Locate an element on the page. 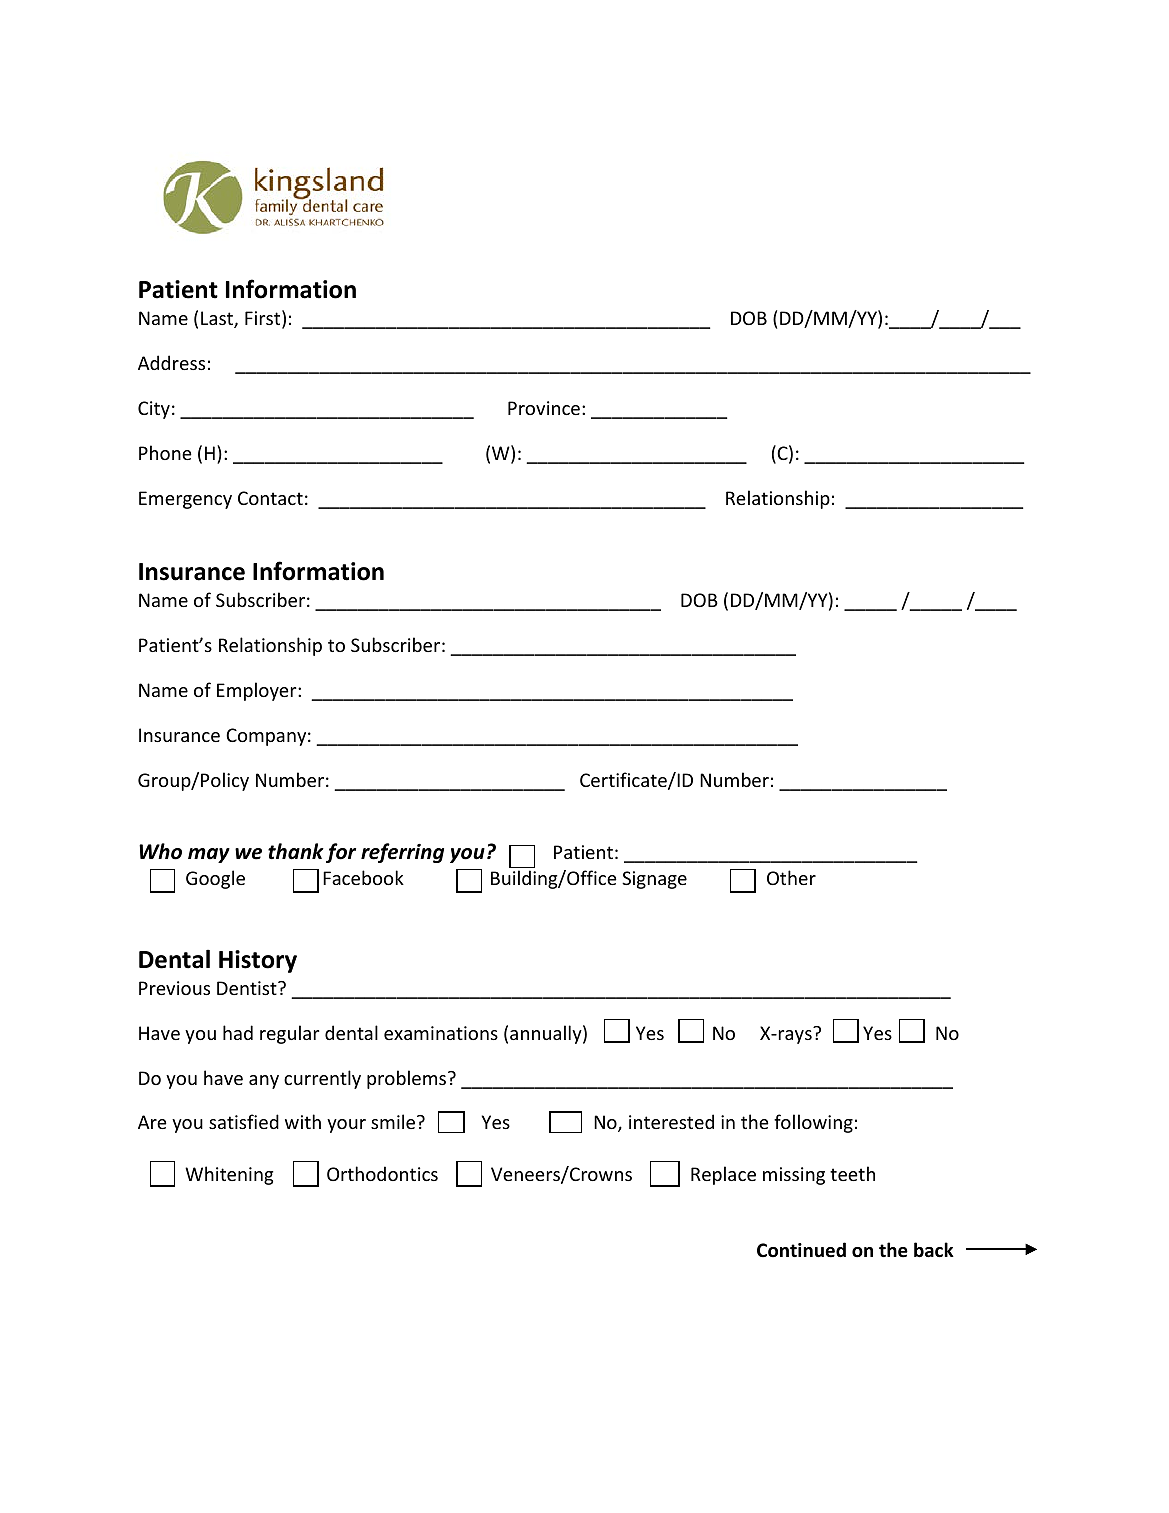 This document has height=1513, width=1169. Province is located at coordinates (544, 408).
